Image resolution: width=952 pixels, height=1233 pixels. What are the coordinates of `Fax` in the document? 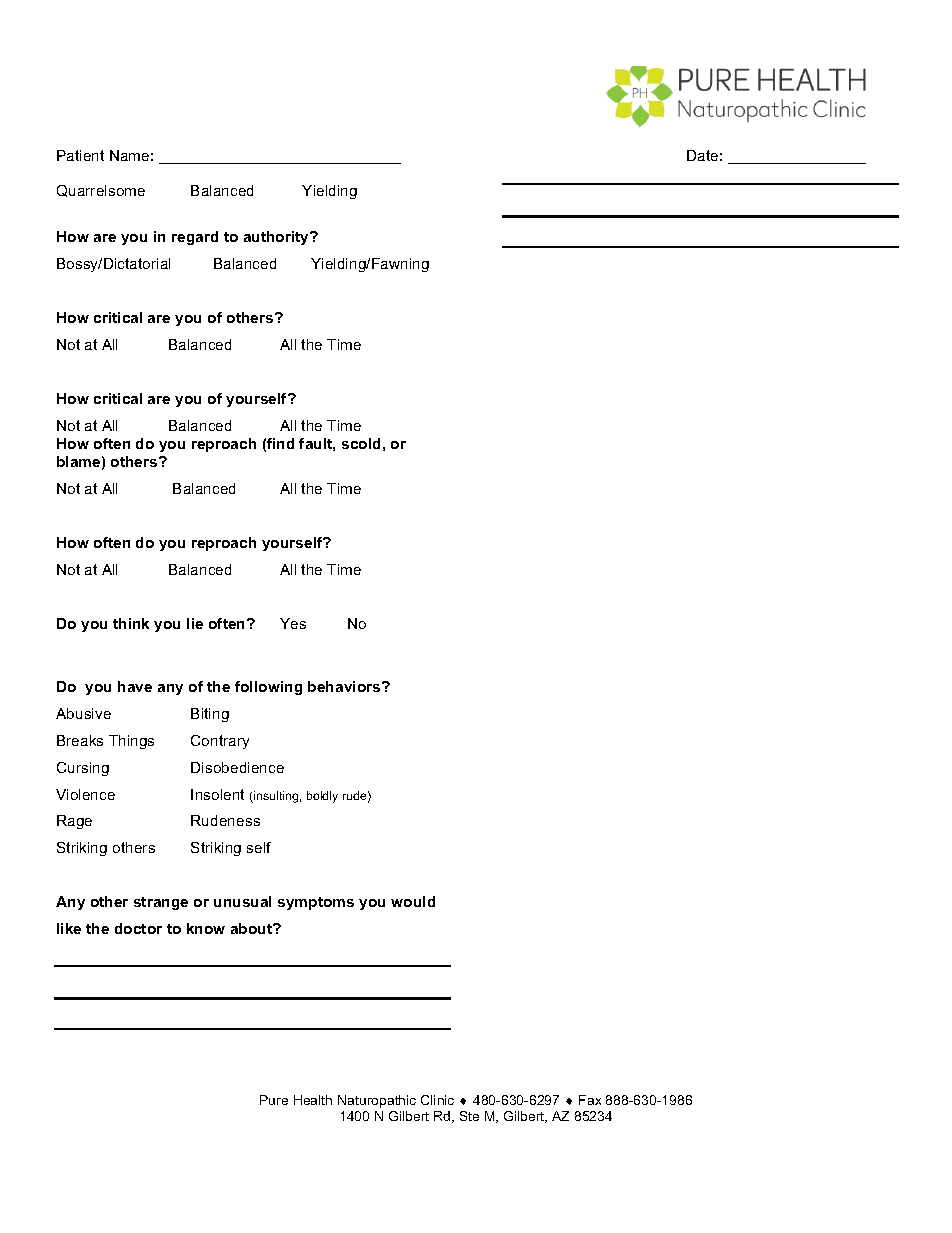 It's located at (590, 1100).
